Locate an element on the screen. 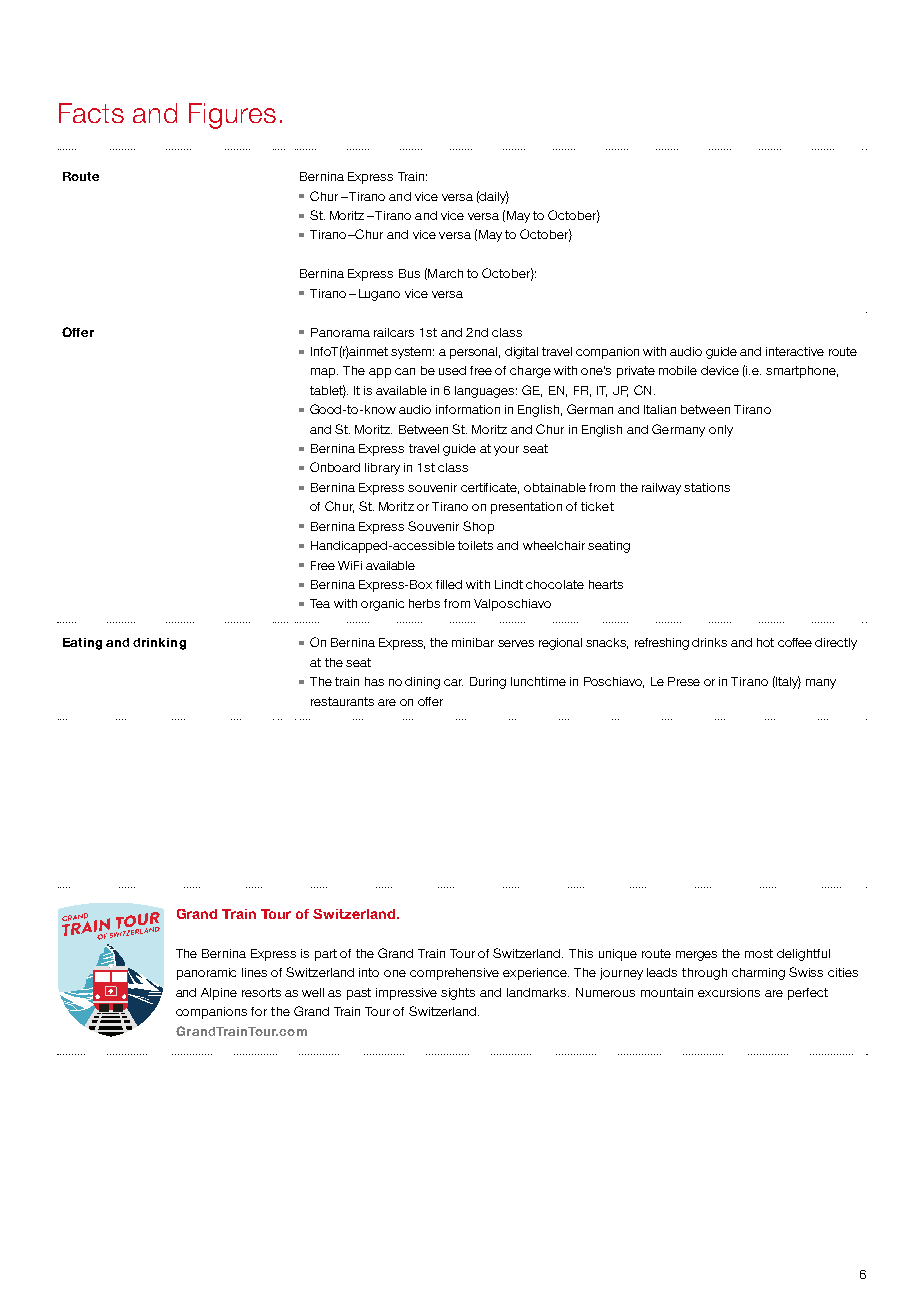 The height and width of the screenshot is (1308, 924). interactive is located at coordinates (795, 351).
